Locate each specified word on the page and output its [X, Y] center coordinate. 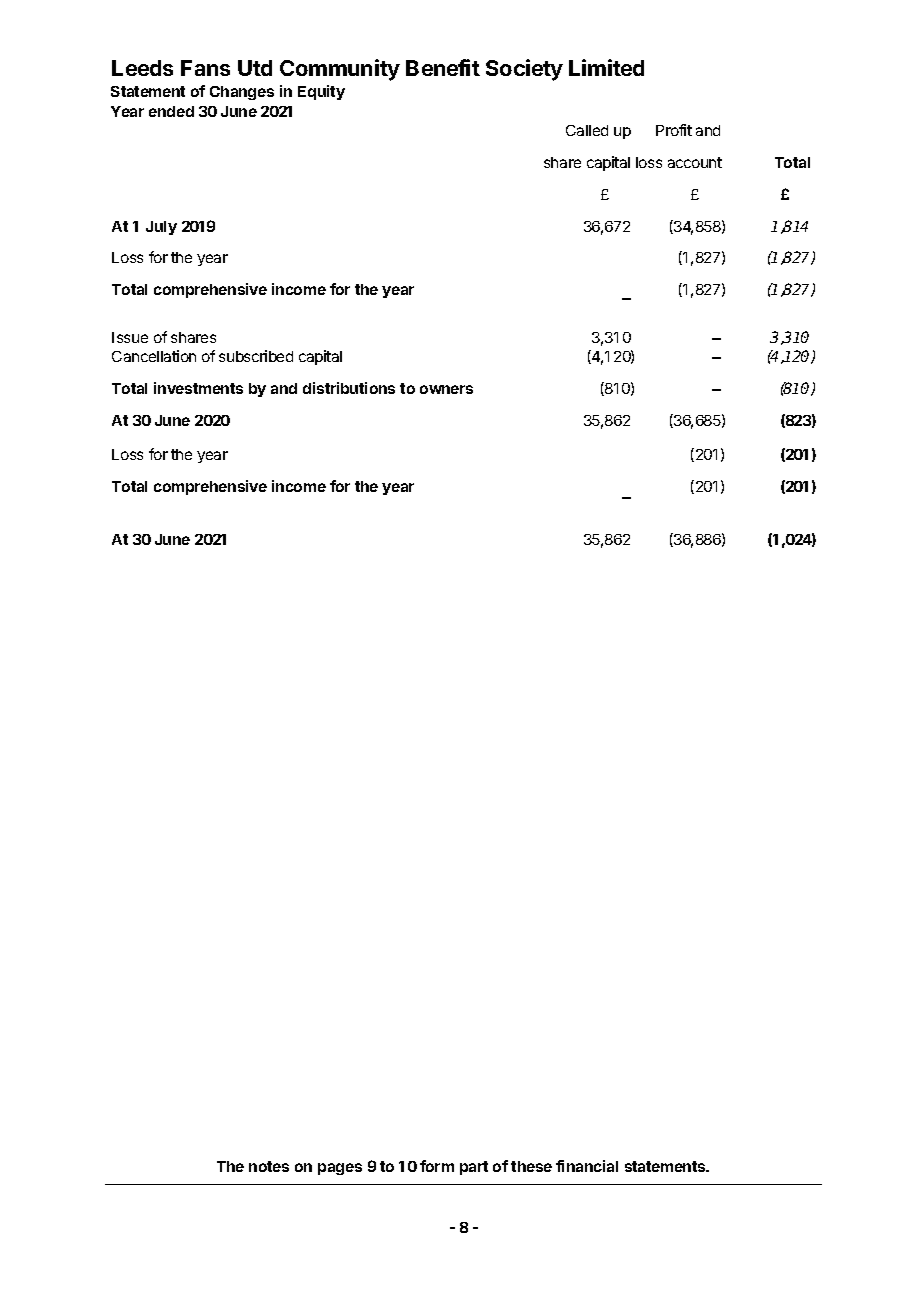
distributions [349, 388]
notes [269, 1166]
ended [171, 111]
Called [587, 130]
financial [587, 1166]
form [437, 1166]
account [695, 162]
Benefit [443, 67]
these [531, 1166]
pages [340, 1169]
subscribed [256, 356]
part [474, 1168]
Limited [606, 67]
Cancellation [154, 356]
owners [446, 389]
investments [198, 388]
